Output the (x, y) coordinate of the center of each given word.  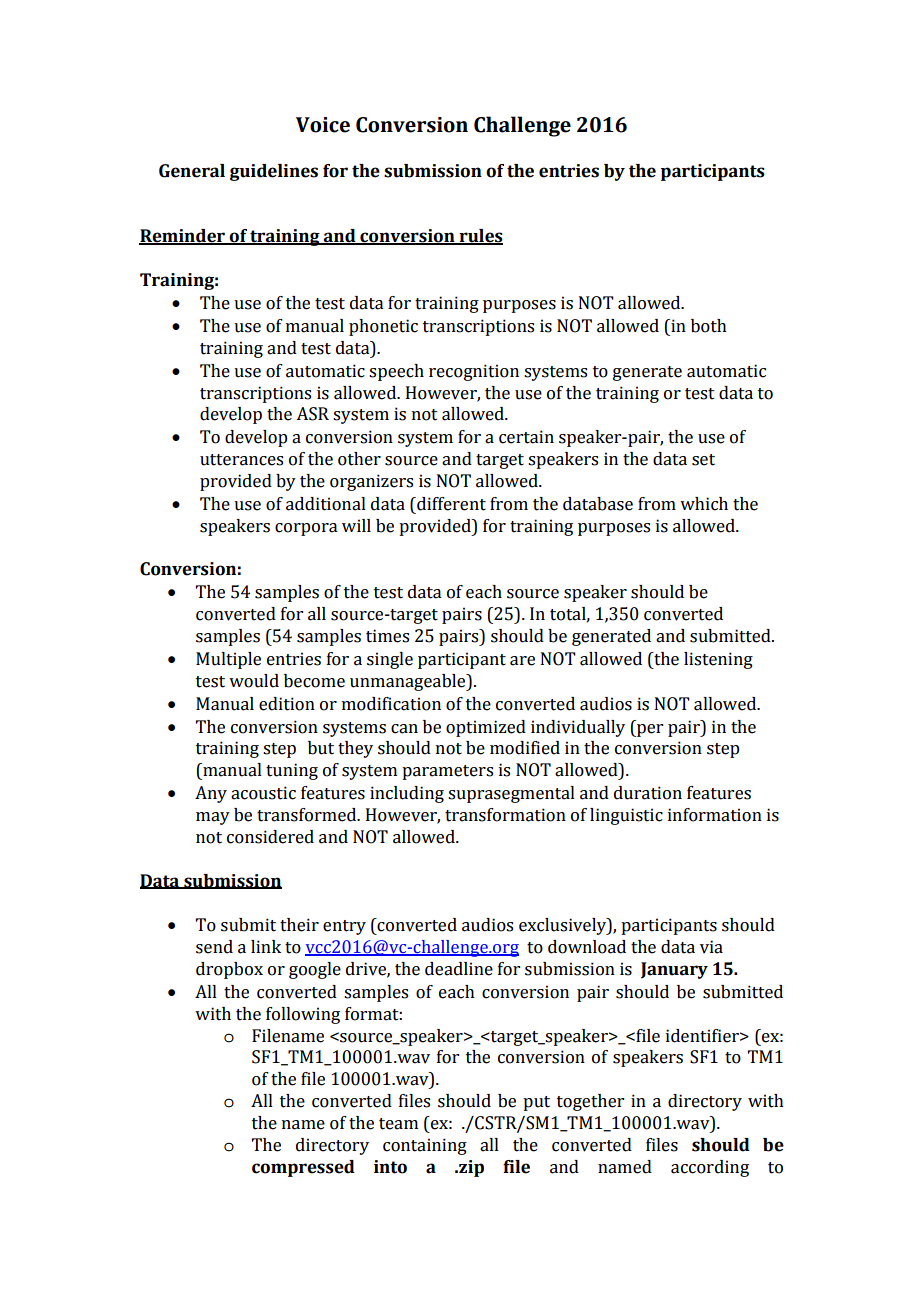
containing (425, 1146)
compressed (303, 1168)
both (709, 326)
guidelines (274, 172)
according (710, 1168)
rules (480, 237)
